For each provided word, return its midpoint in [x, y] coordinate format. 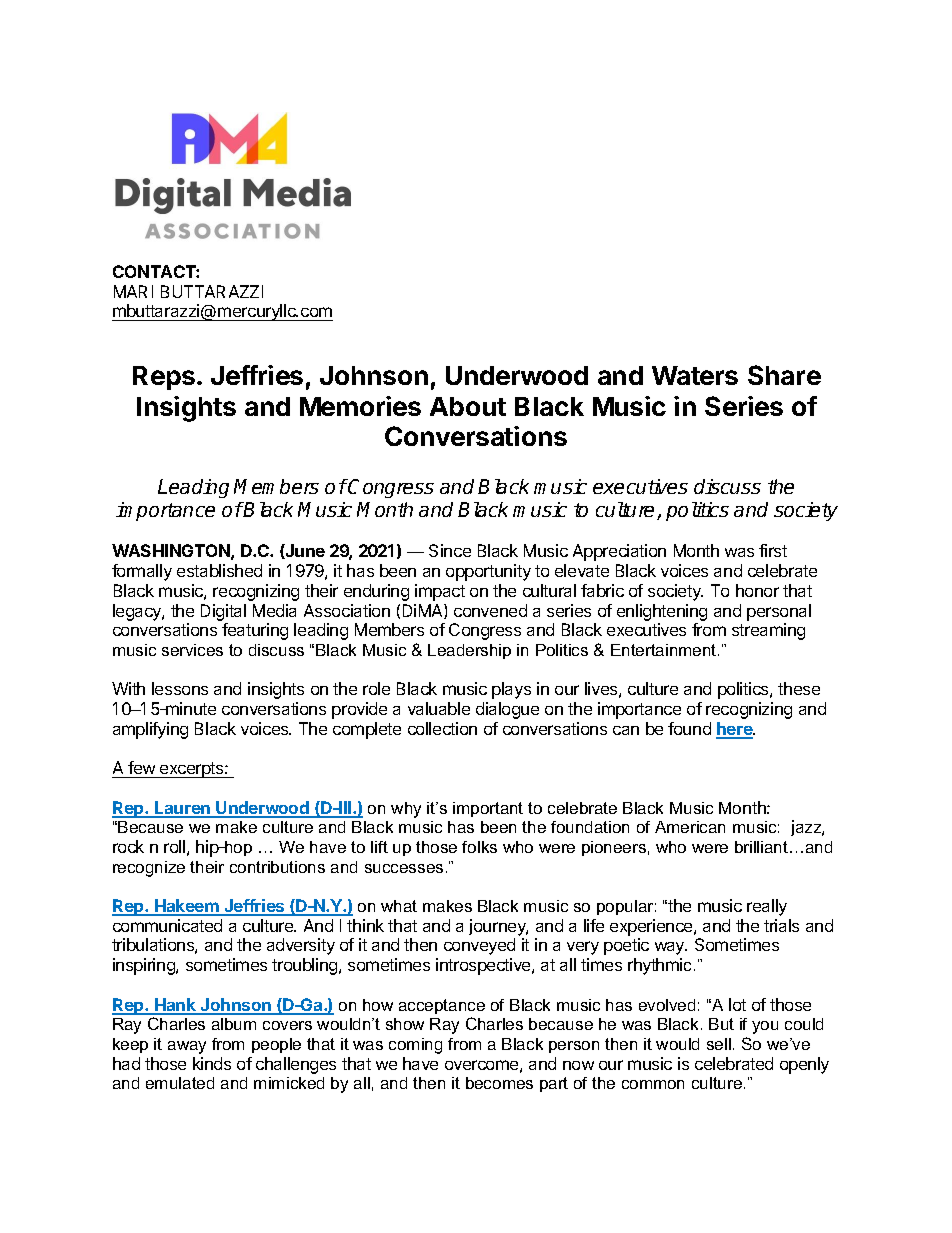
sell [719, 1044]
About [468, 406]
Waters [695, 375]
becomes [499, 1083]
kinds [212, 1063]
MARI [133, 291]
